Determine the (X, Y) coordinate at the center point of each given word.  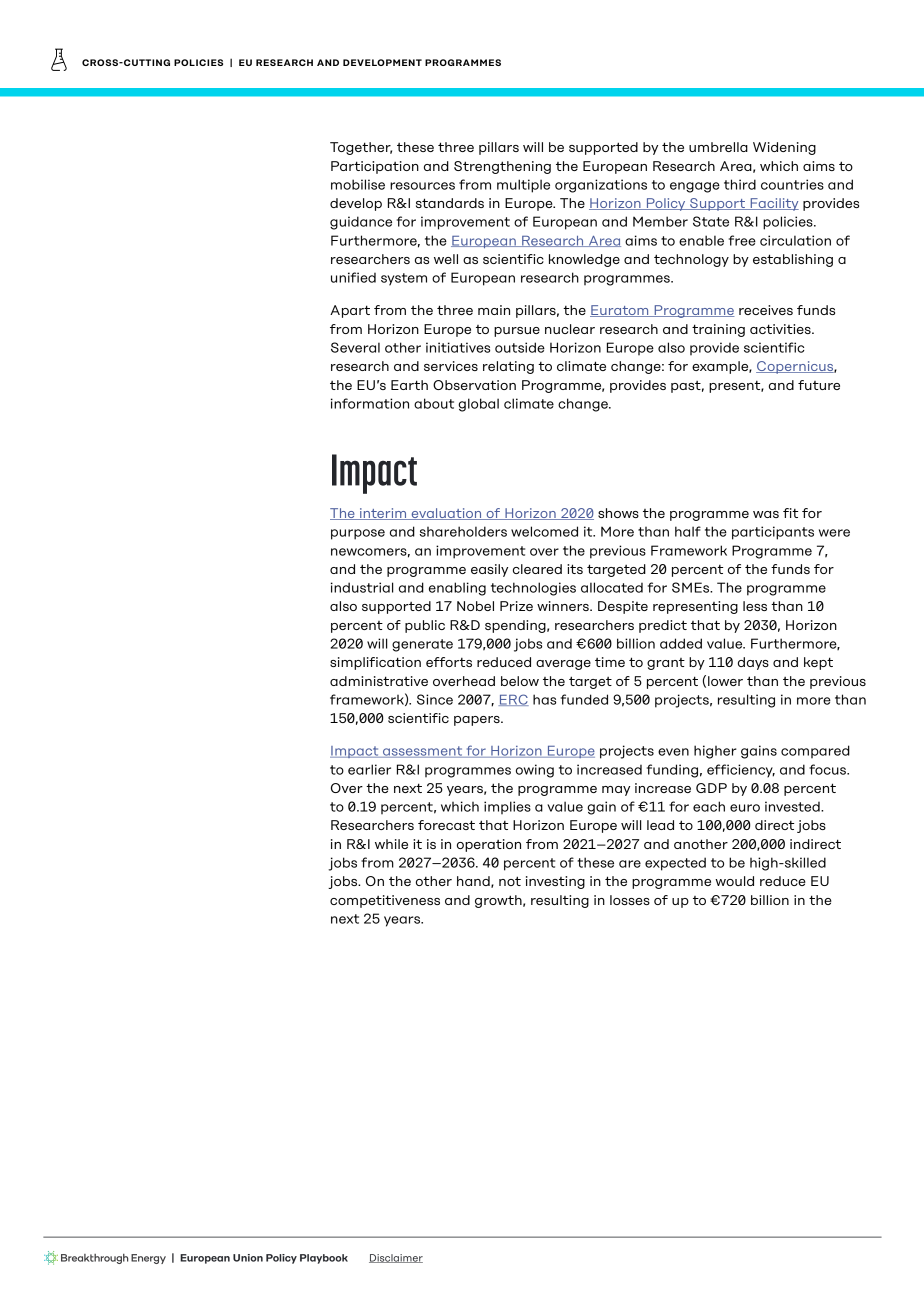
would (734, 881)
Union (248, 1258)
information (370, 403)
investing (555, 882)
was (766, 514)
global (478, 405)
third (740, 184)
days (753, 663)
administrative (379, 681)
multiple (523, 186)
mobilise (358, 184)
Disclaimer (396, 1258)
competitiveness (385, 901)
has (544, 699)
